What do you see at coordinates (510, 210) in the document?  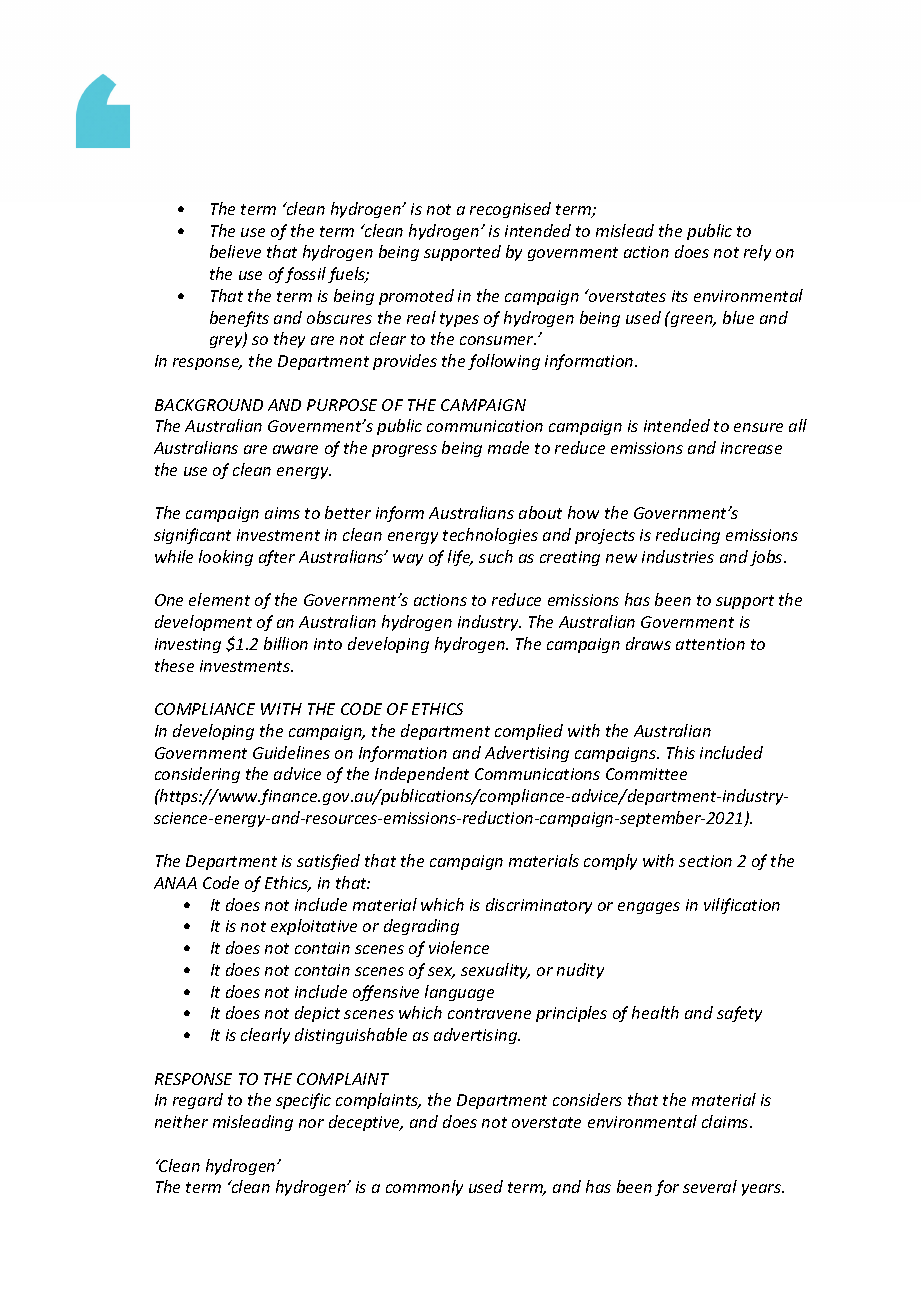 I see `recognised` at bounding box center [510, 210].
